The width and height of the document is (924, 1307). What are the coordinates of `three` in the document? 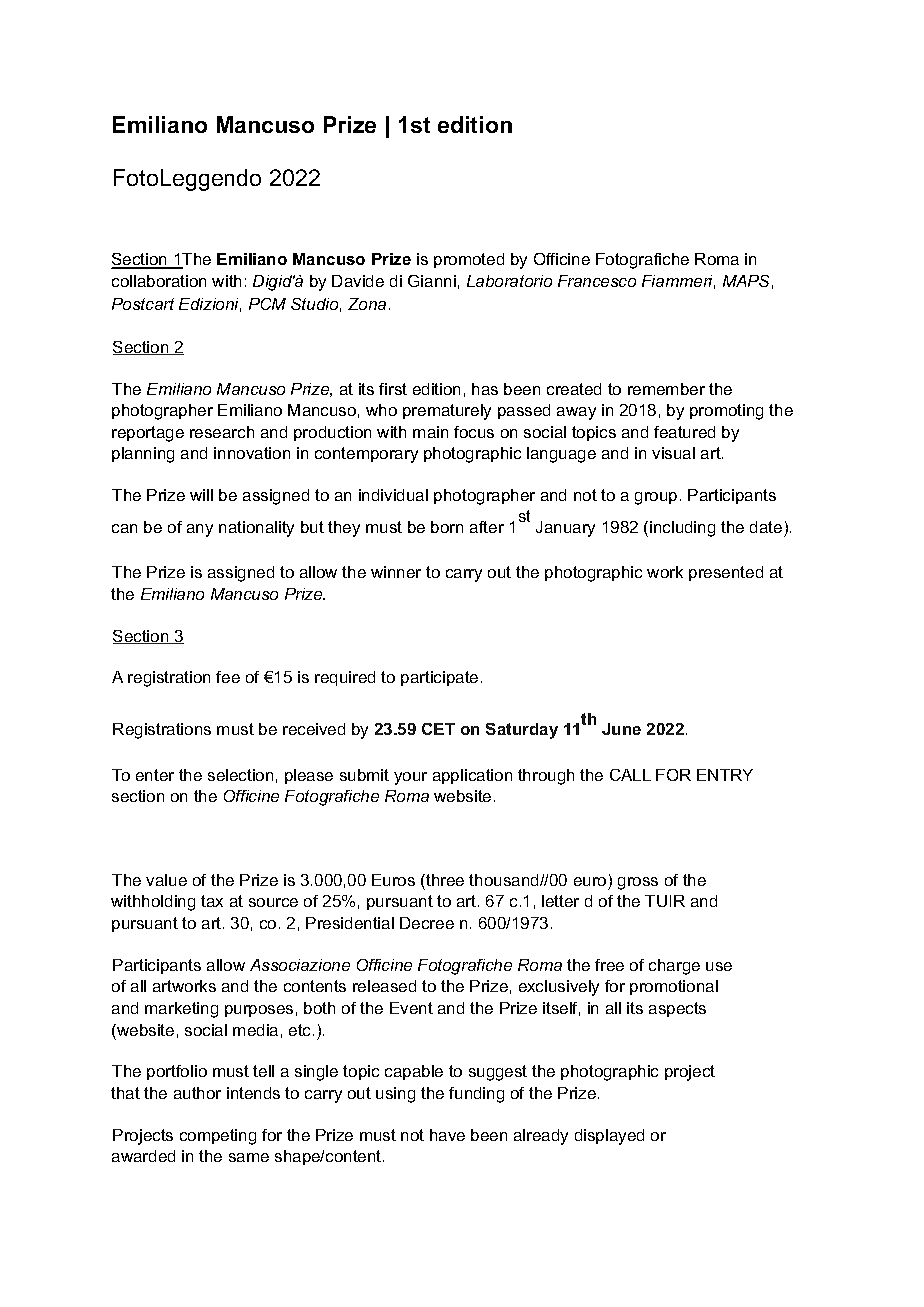 It's located at (444, 880).
